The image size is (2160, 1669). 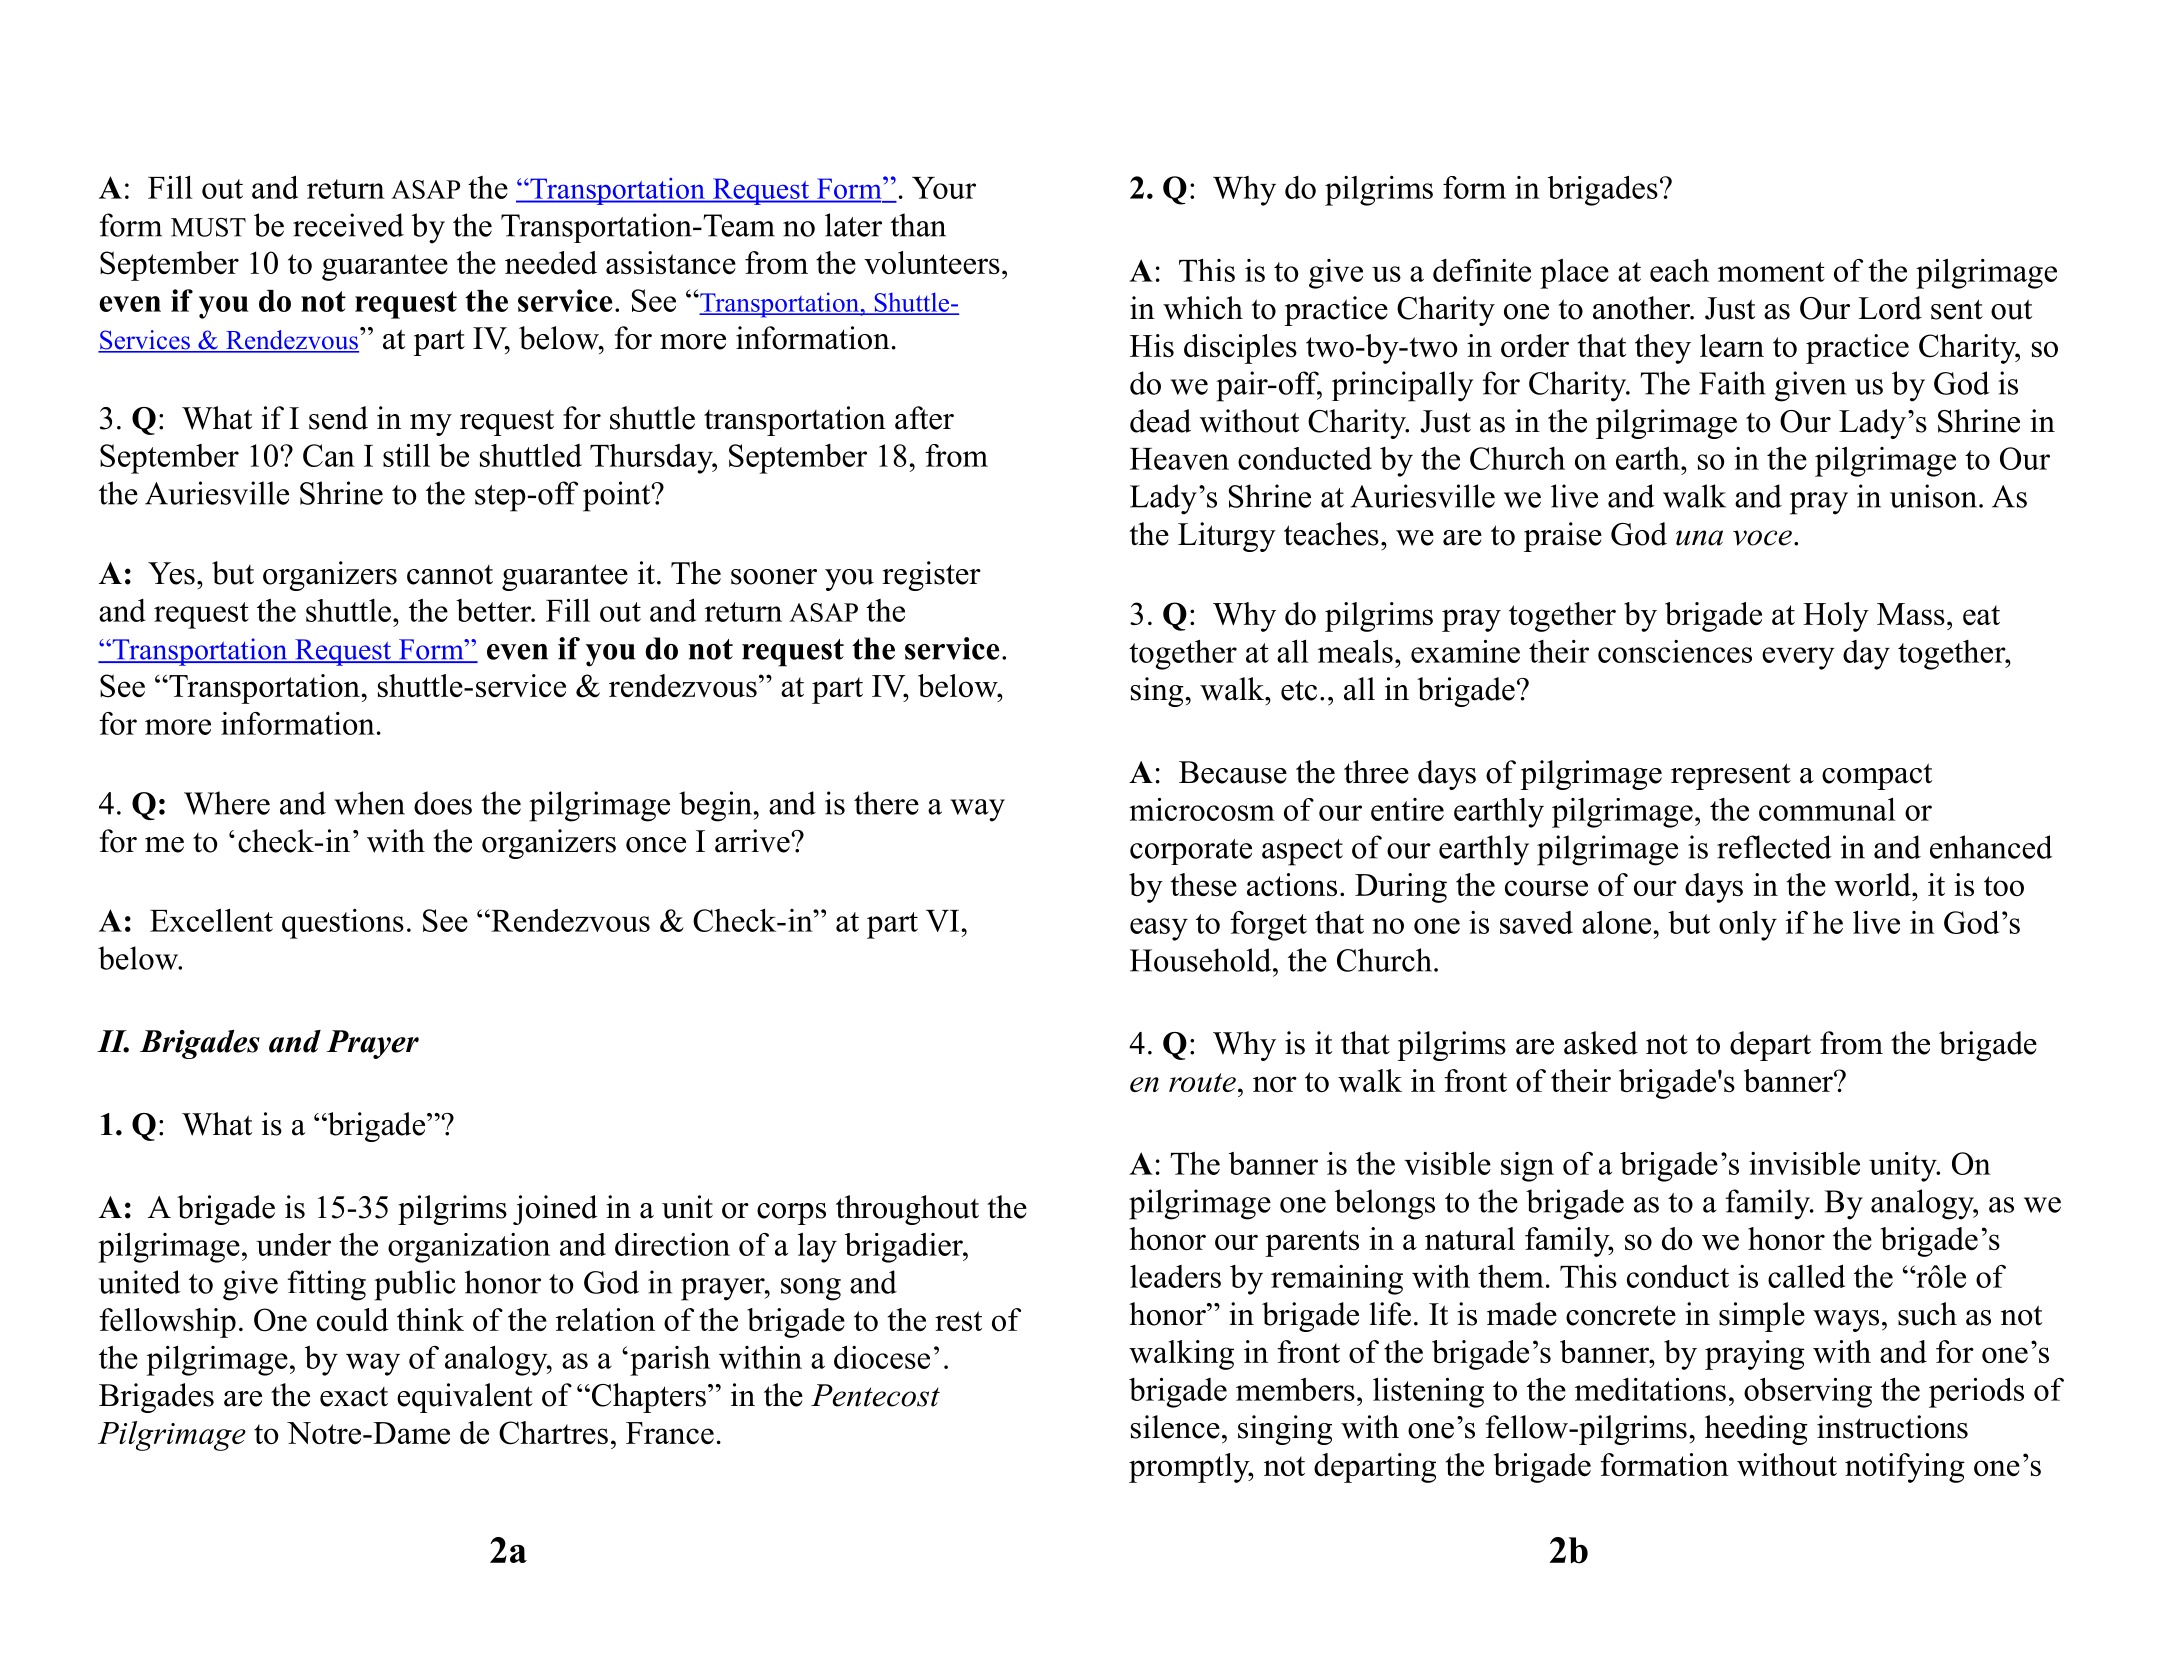 What do you see at coordinates (931, 576) in the document?
I see `register` at bounding box center [931, 576].
